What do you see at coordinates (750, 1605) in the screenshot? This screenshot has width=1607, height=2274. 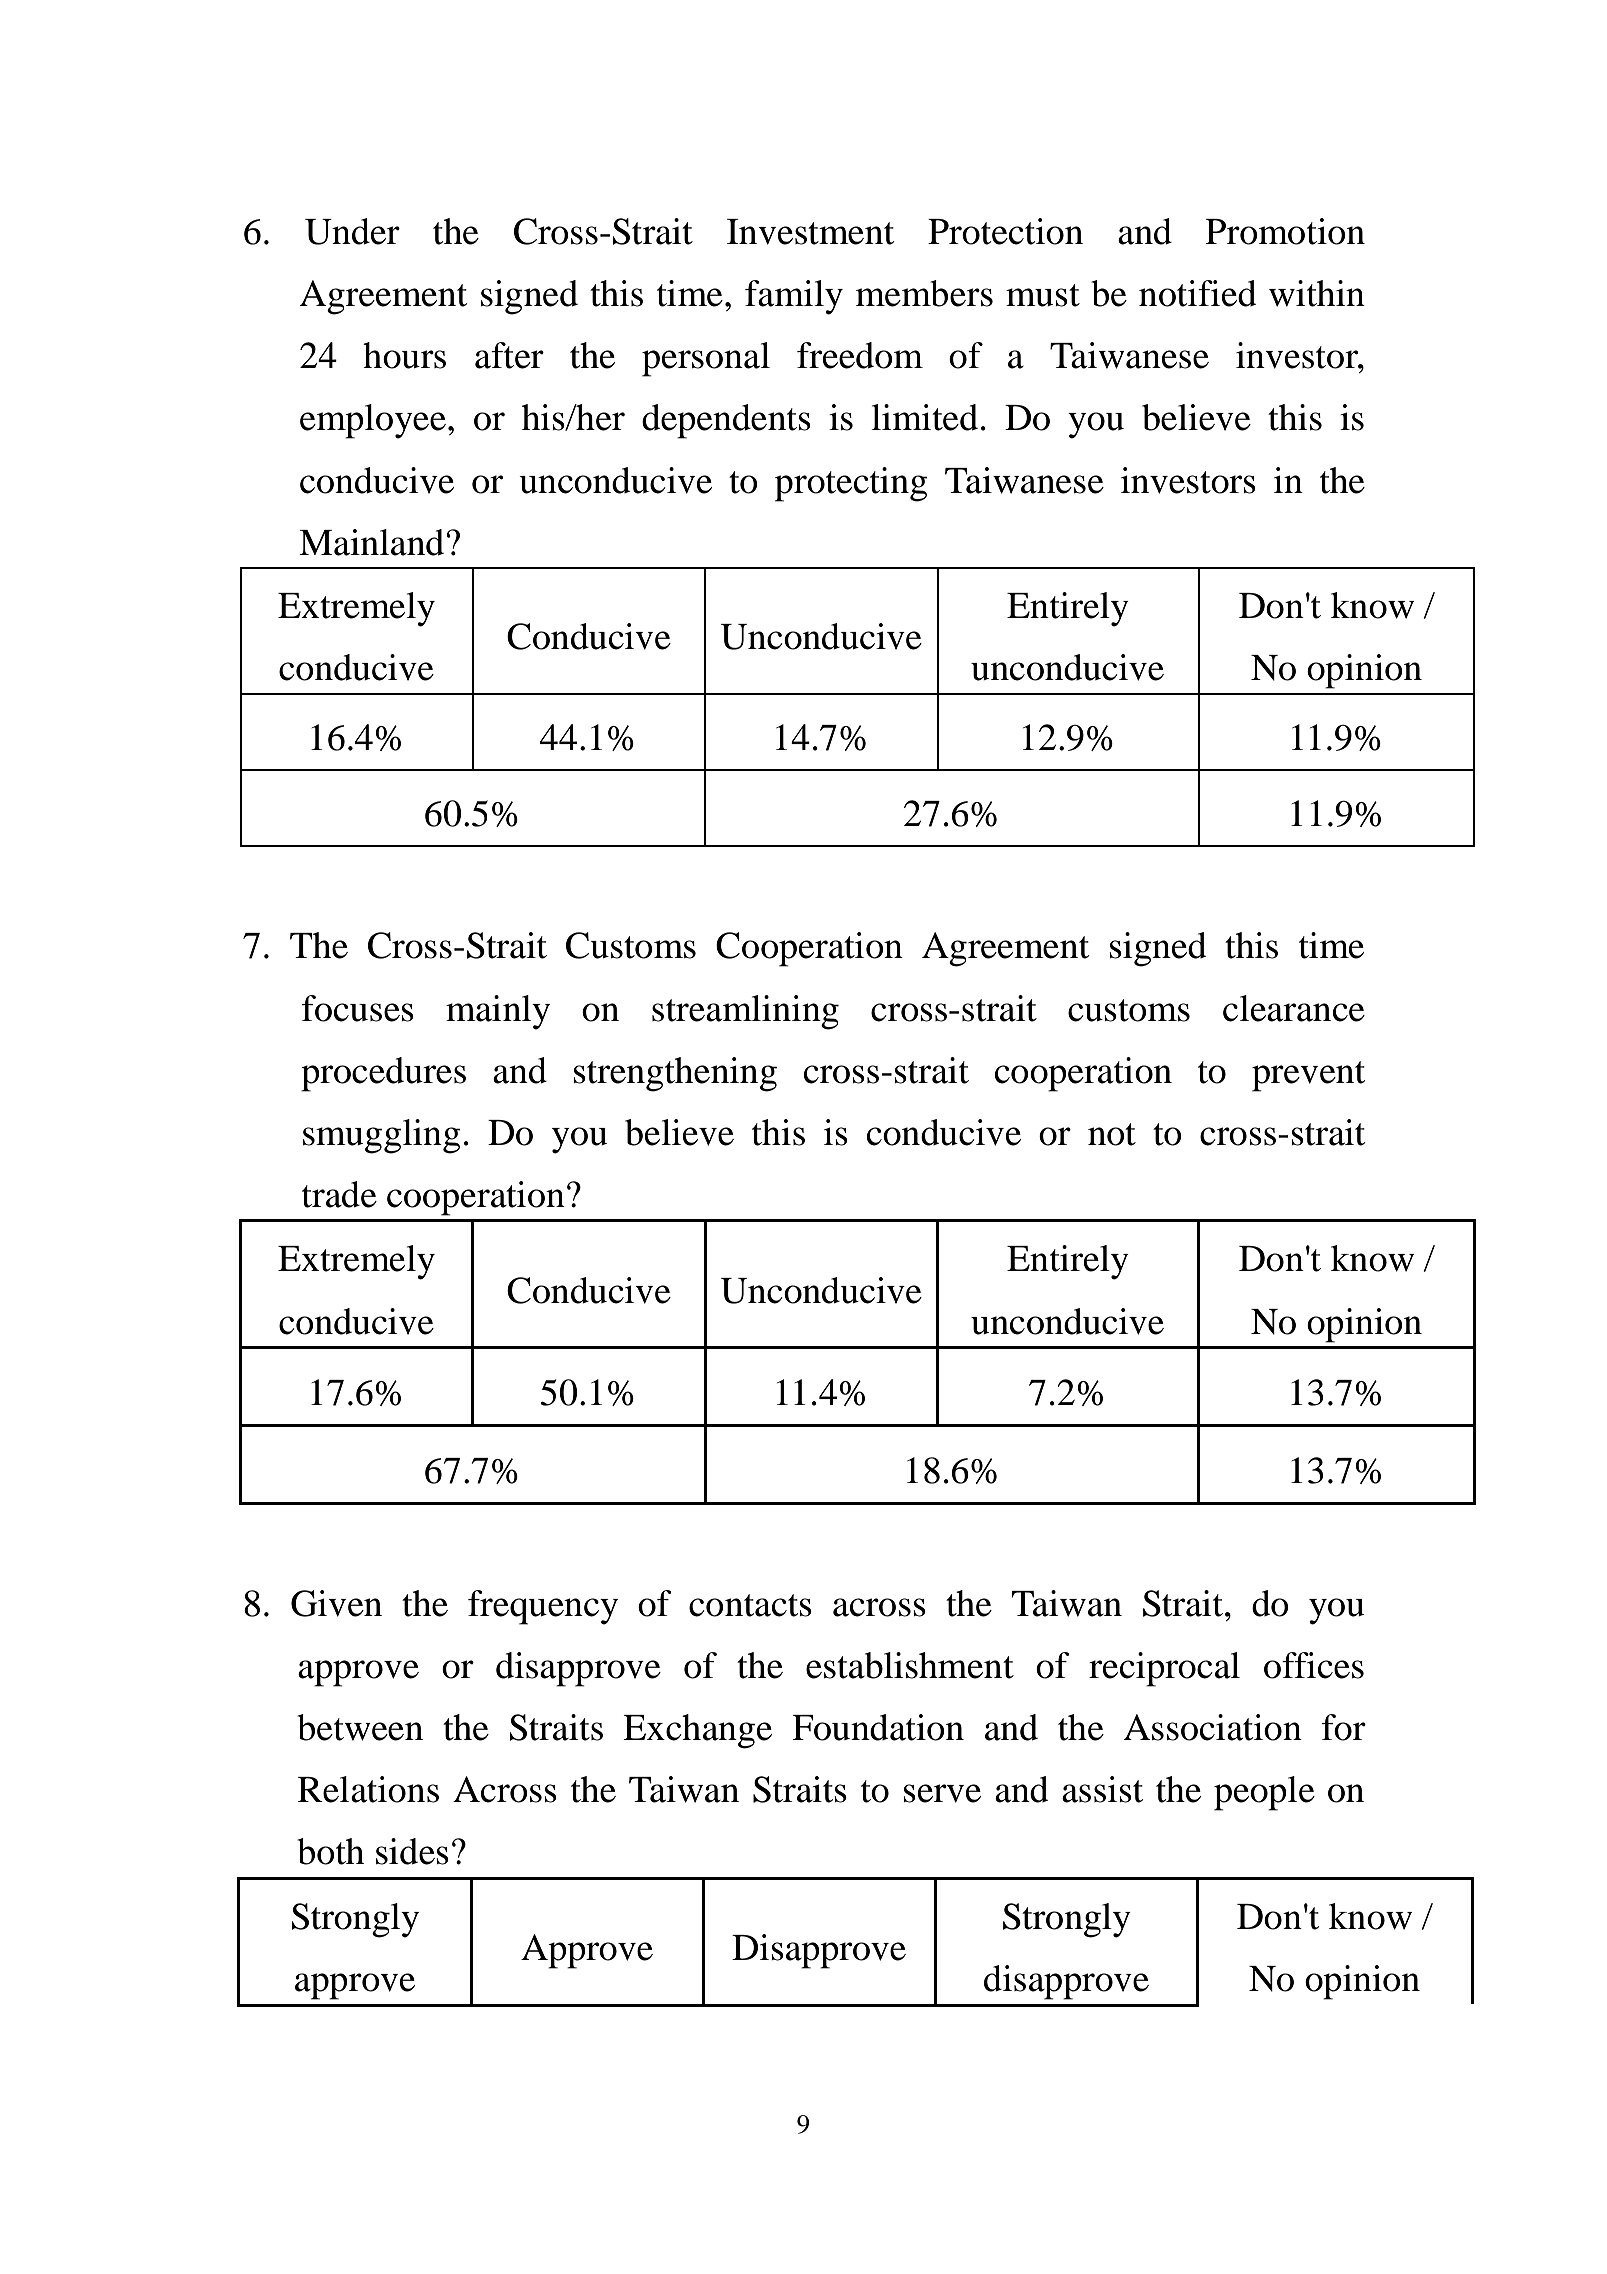 I see `contacts` at bounding box center [750, 1605].
